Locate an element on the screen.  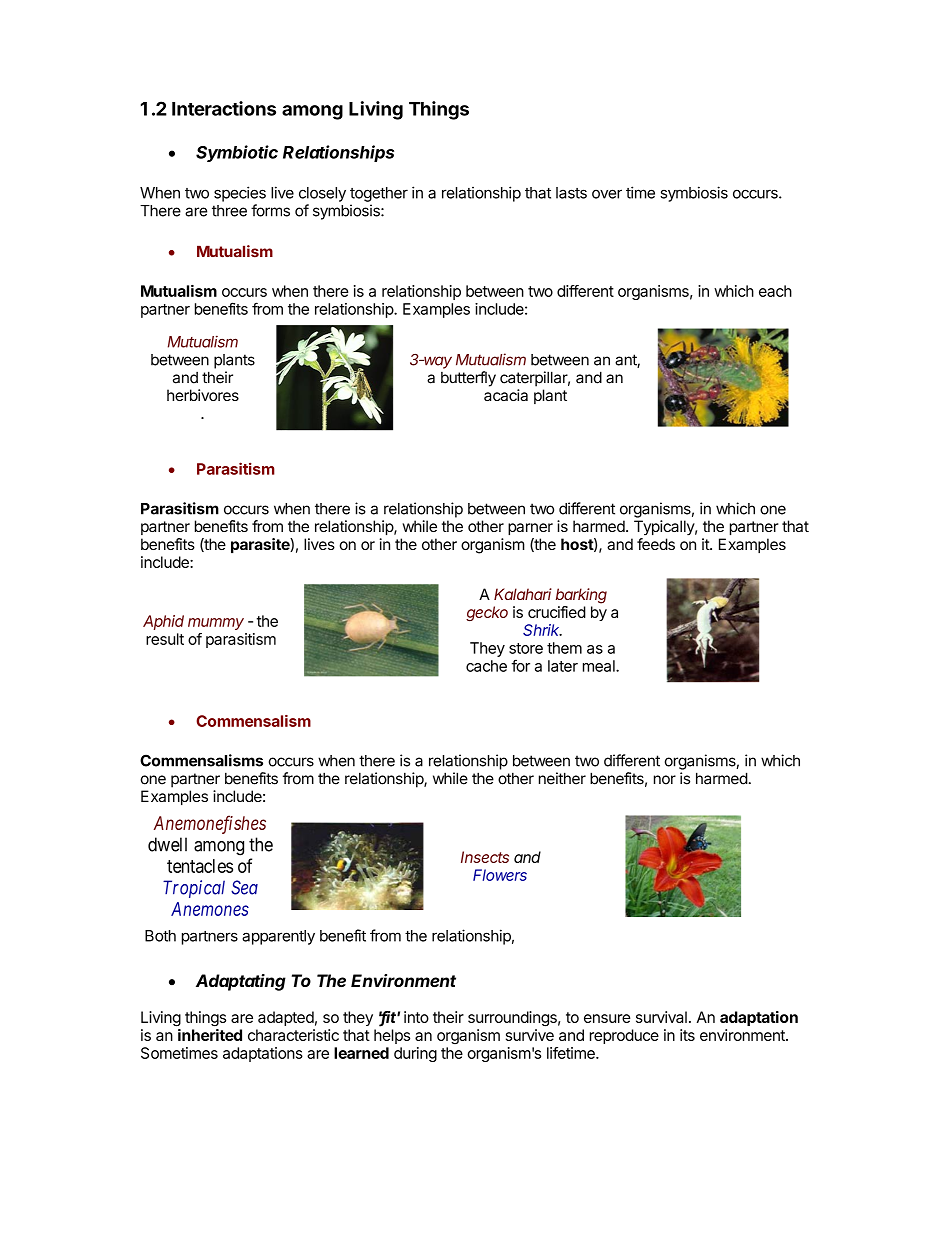
herbivores is located at coordinates (203, 395).
